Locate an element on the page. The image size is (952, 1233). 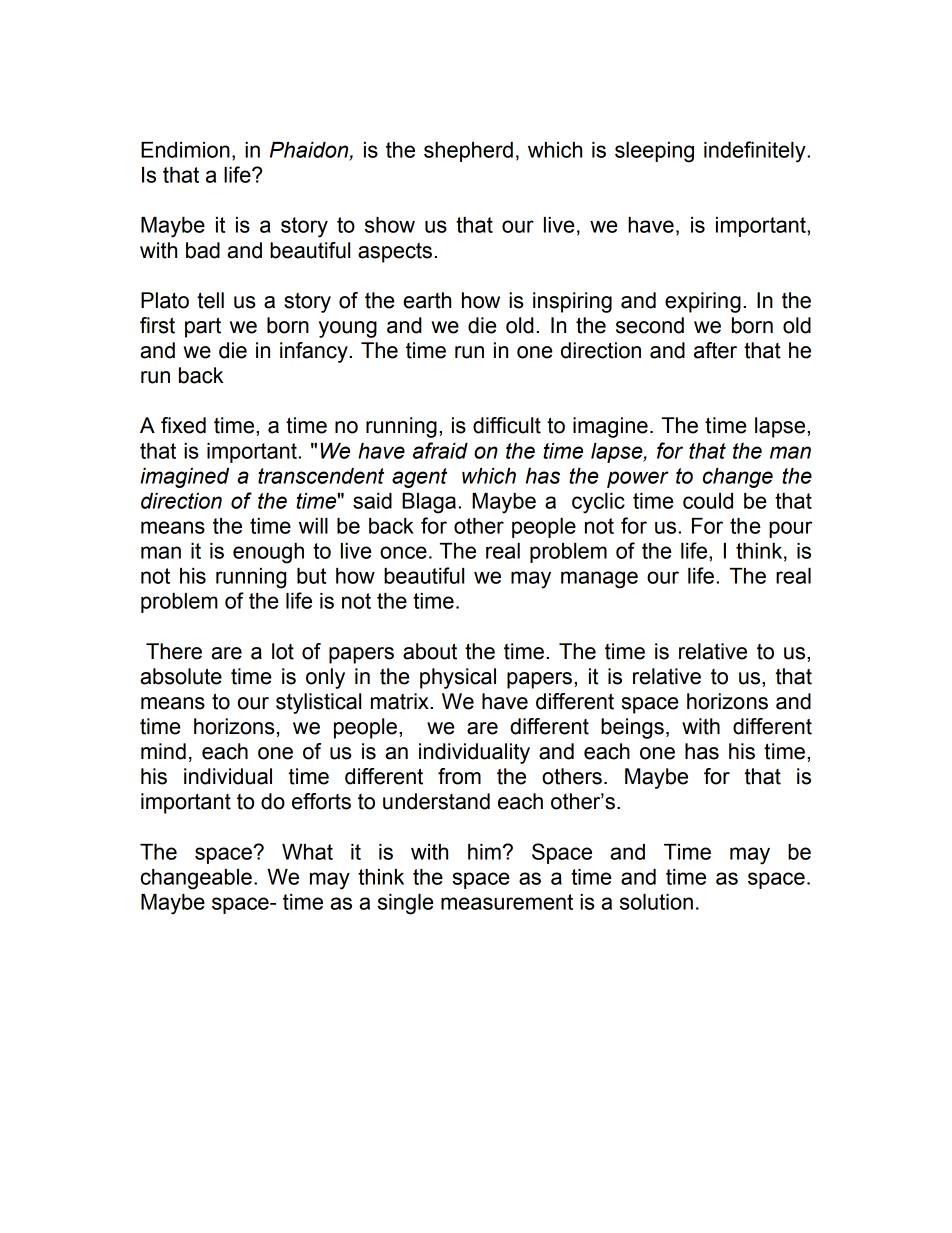
solution is located at coordinates (656, 902).
